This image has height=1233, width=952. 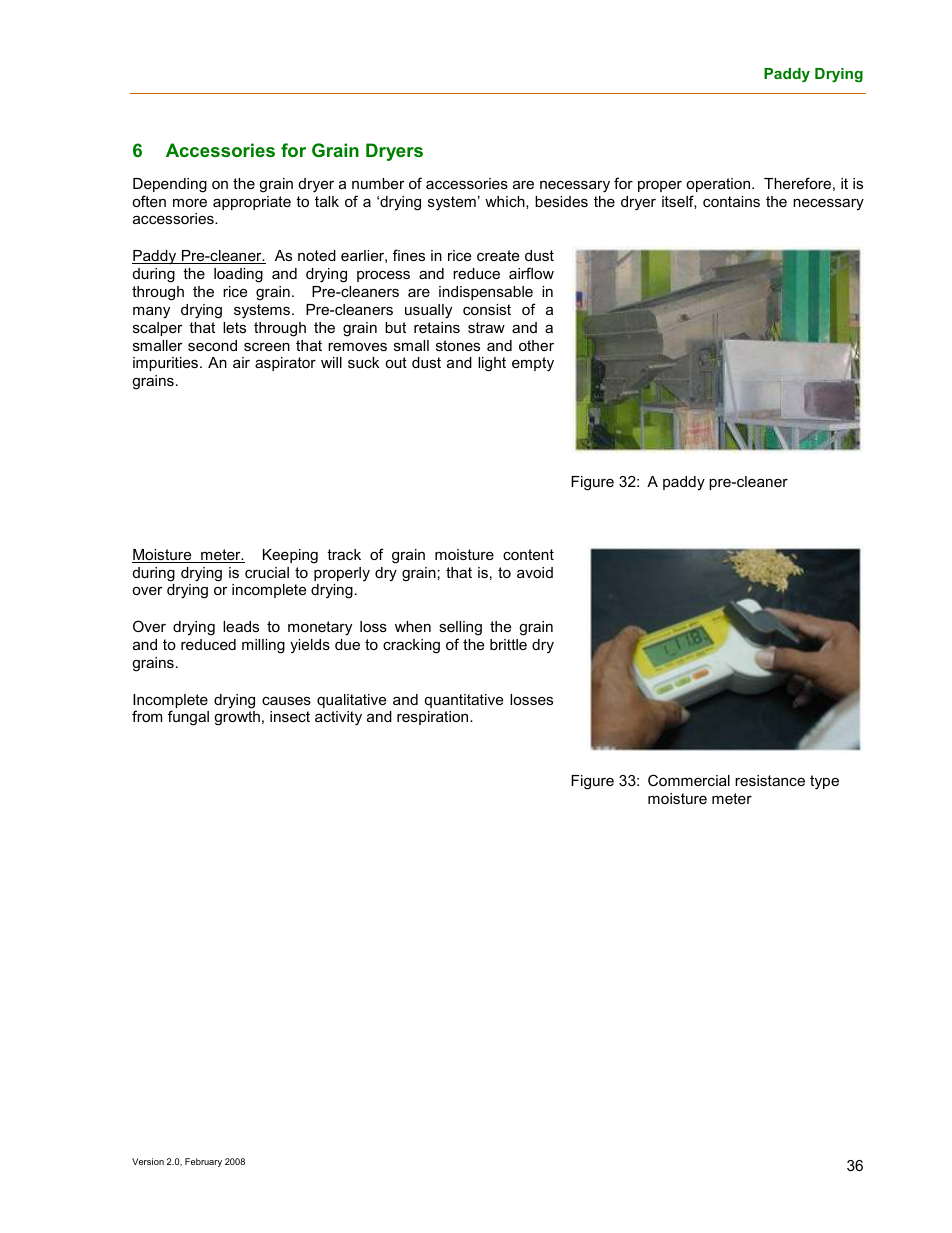 I want to click on light, so click(x=492, y=364).
